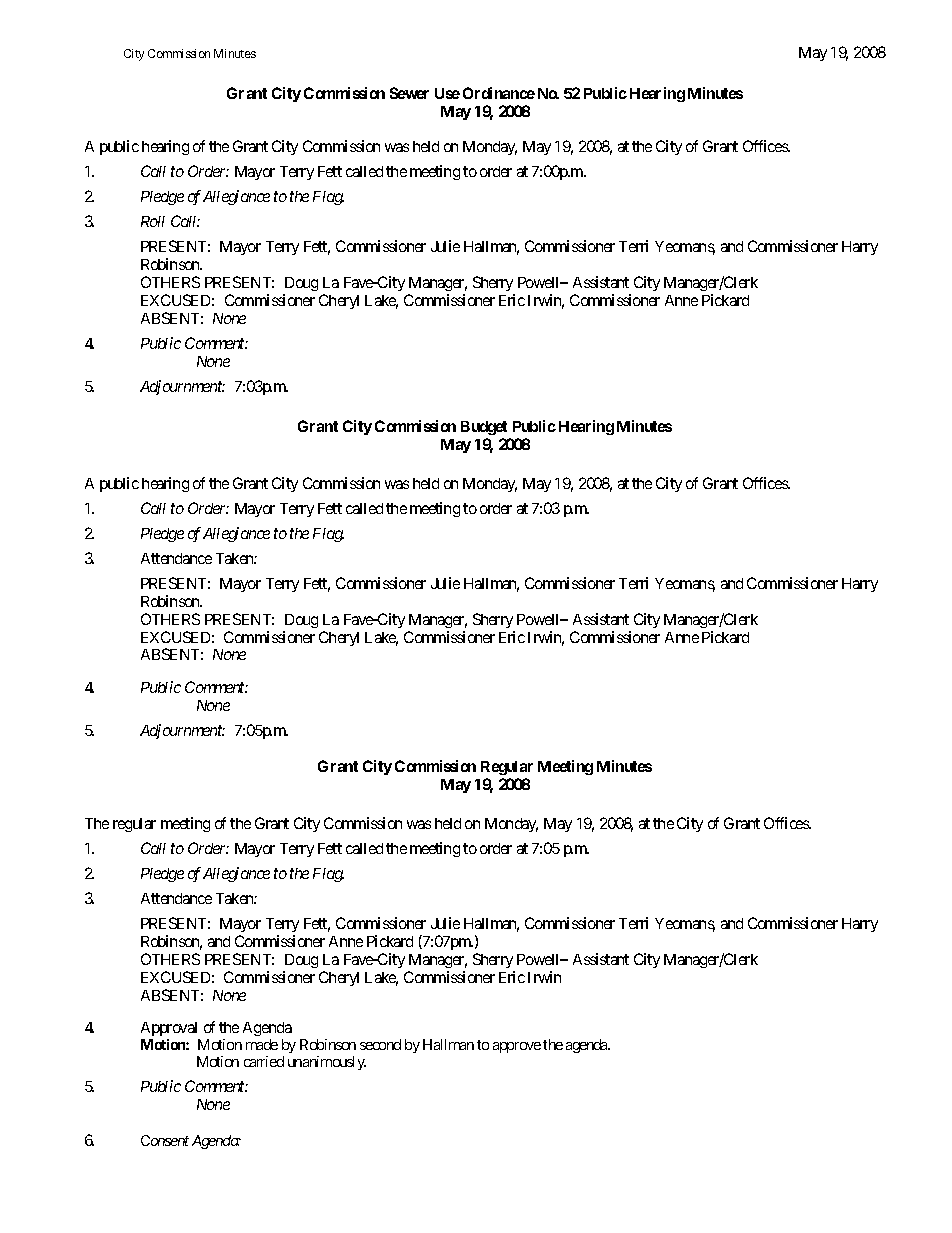 This screenshot has height=1233, width=952. I want to click on made, so click(262, 1044).
